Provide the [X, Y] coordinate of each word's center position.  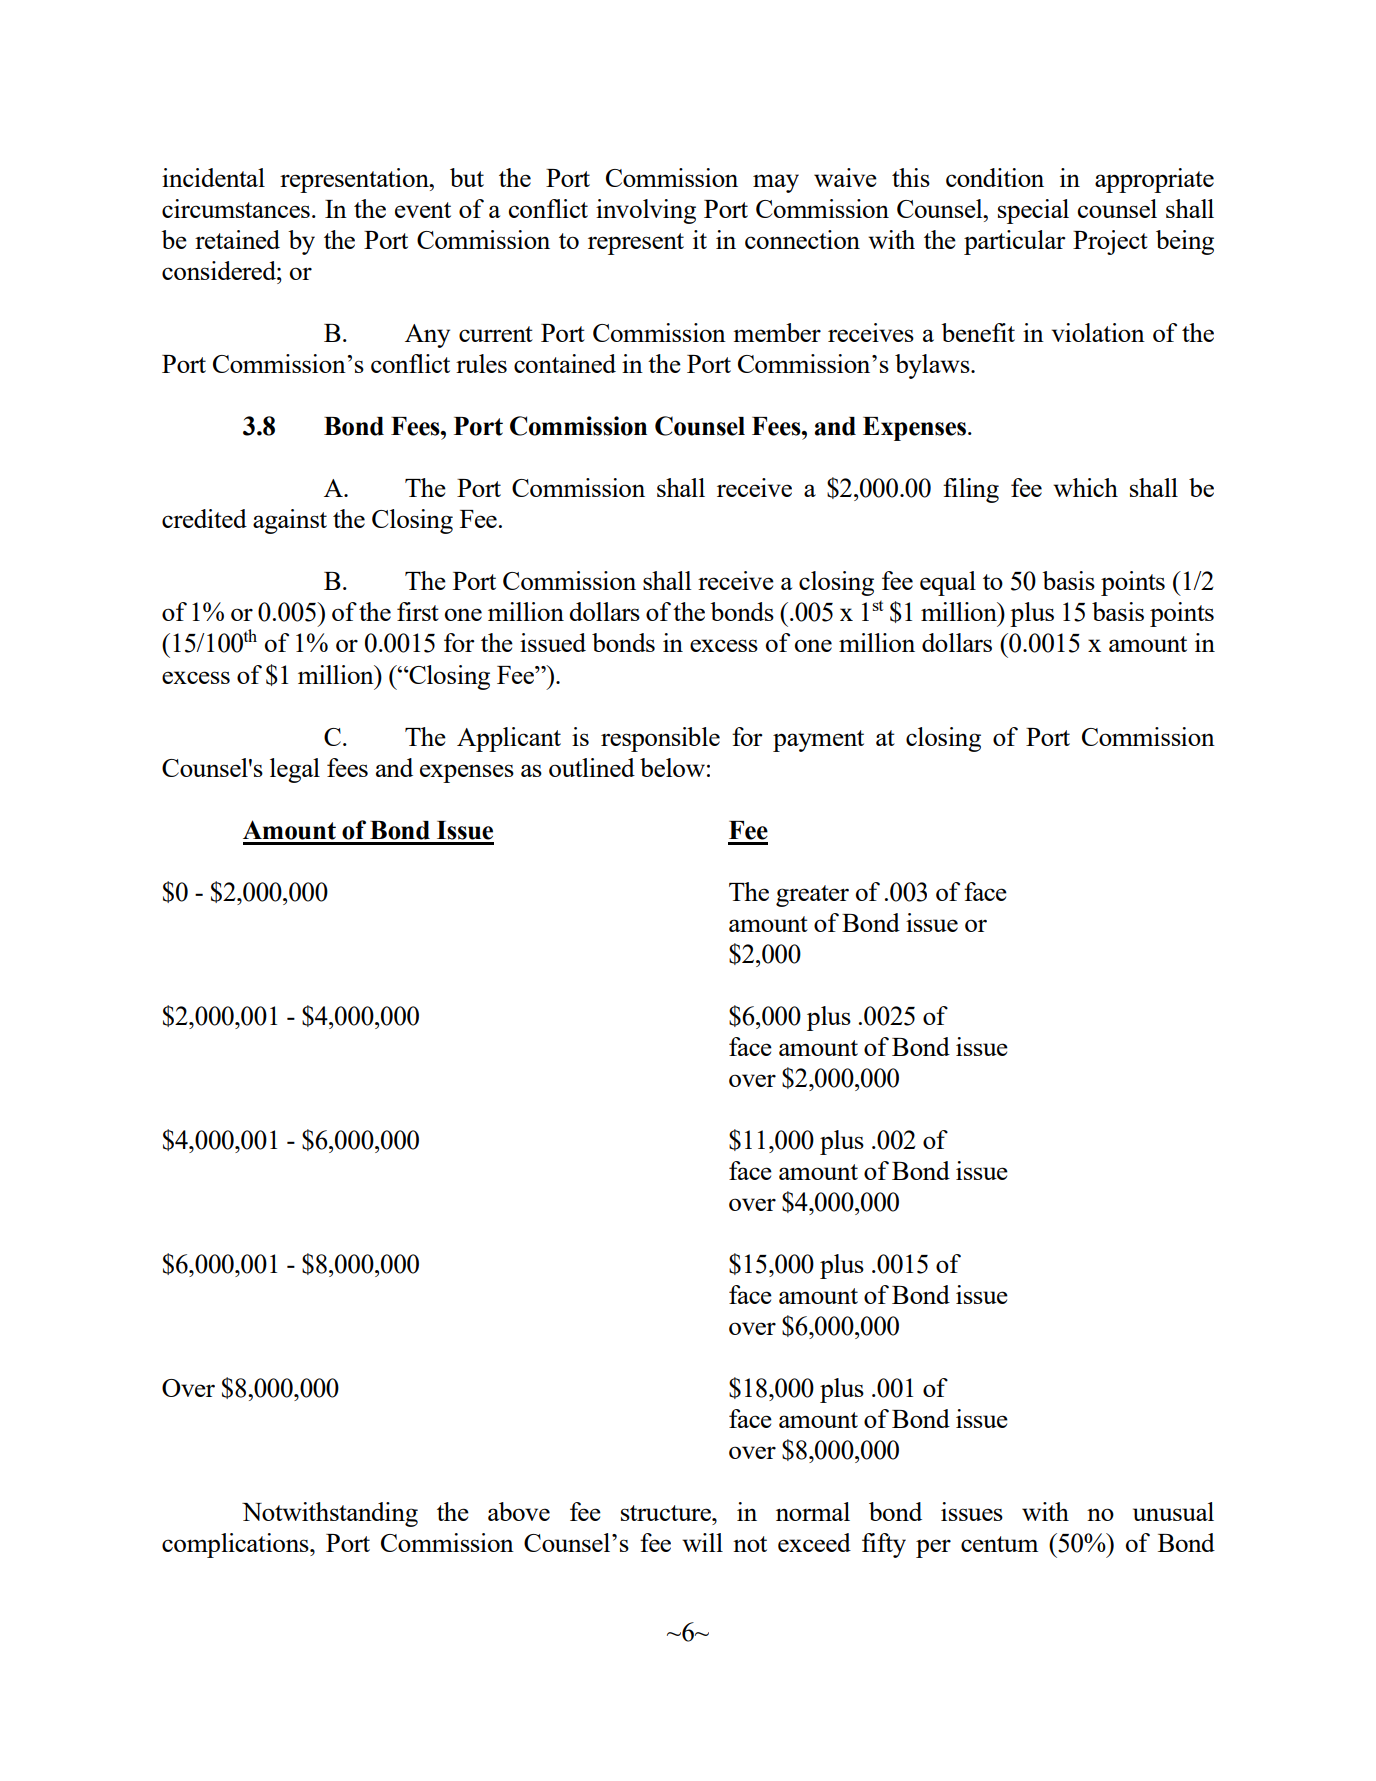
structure [667, 1513]
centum [999, 1544]
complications [236, 1545]
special [1033, 211]
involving [646, 211]
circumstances [236, 208]
